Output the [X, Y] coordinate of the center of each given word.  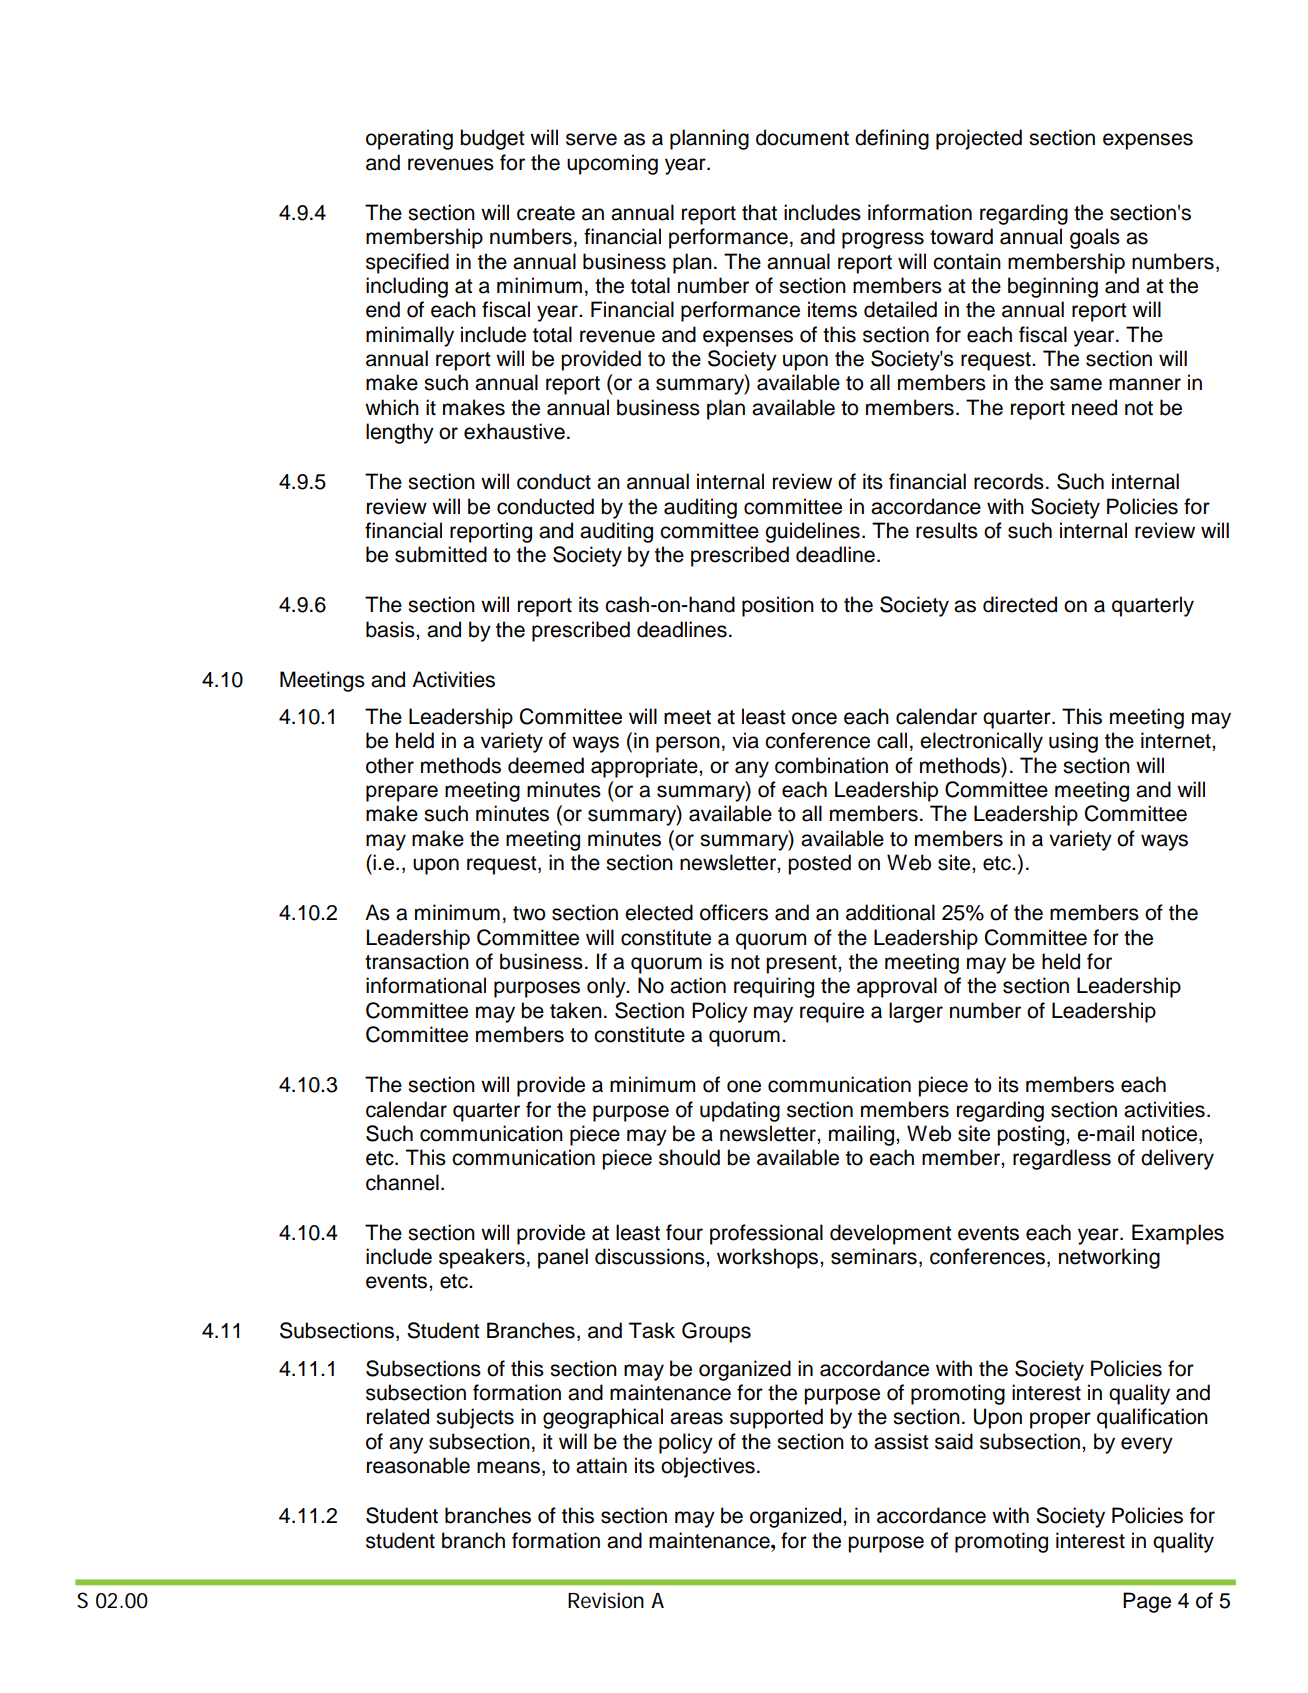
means [508, 1467]
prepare [402, 793]
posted [819, 864]
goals [1095, 238]
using [1073, 742]
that [759, 212]
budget [492, 139]
